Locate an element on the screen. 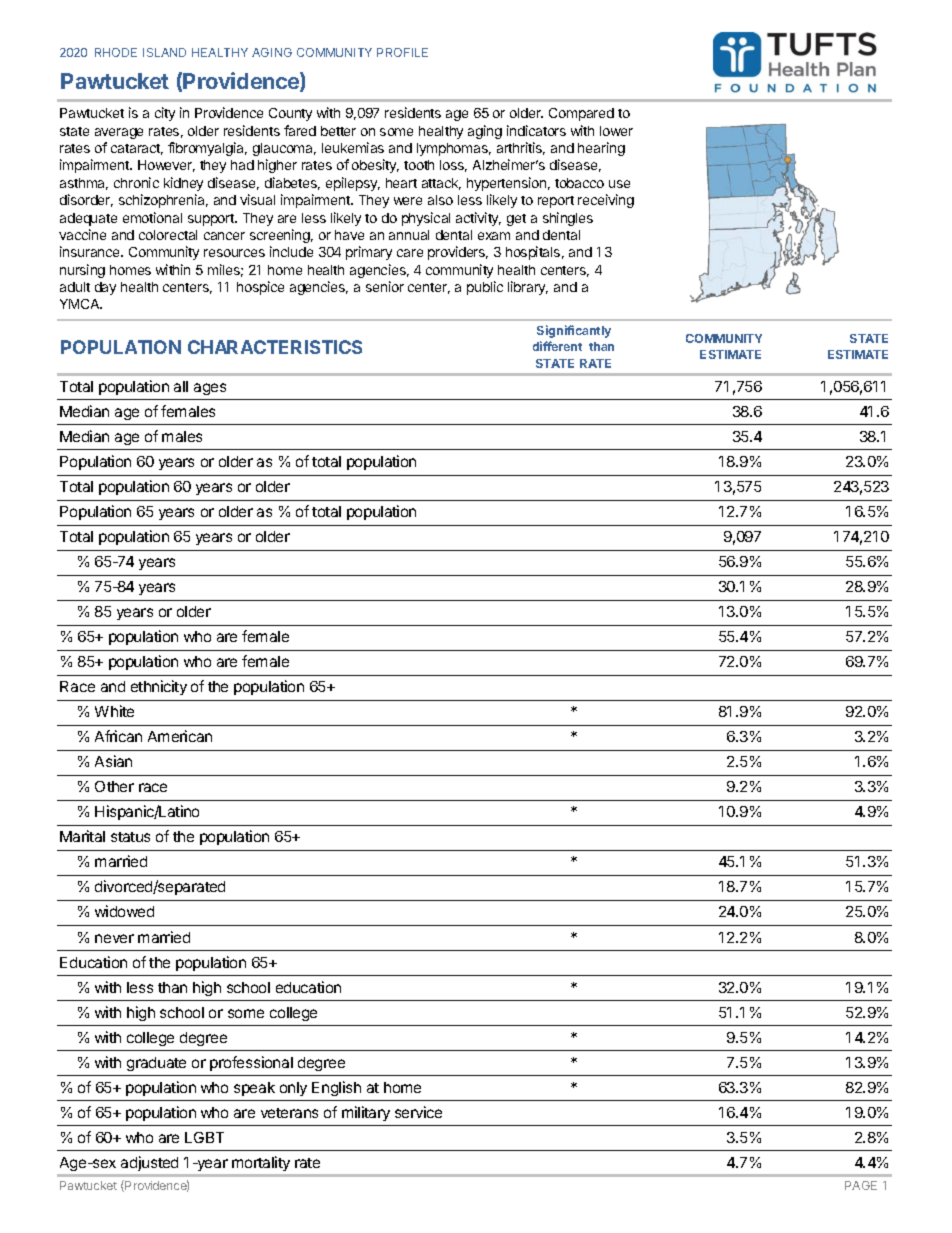 The width and height of the screenshot is (952, 1233). different is located at coordinates (557, 346).
